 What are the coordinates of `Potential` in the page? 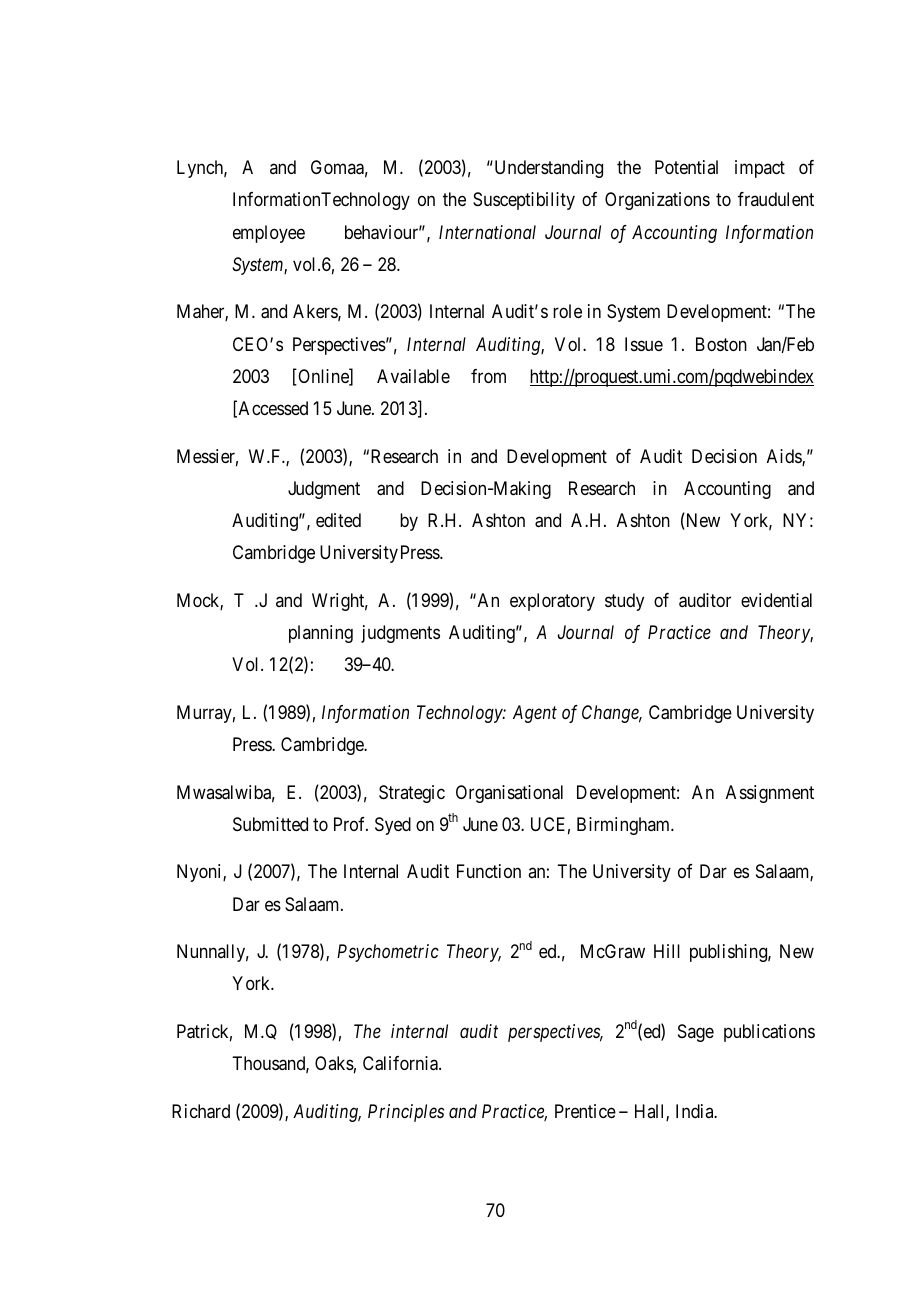 It's located at (686, 167).
